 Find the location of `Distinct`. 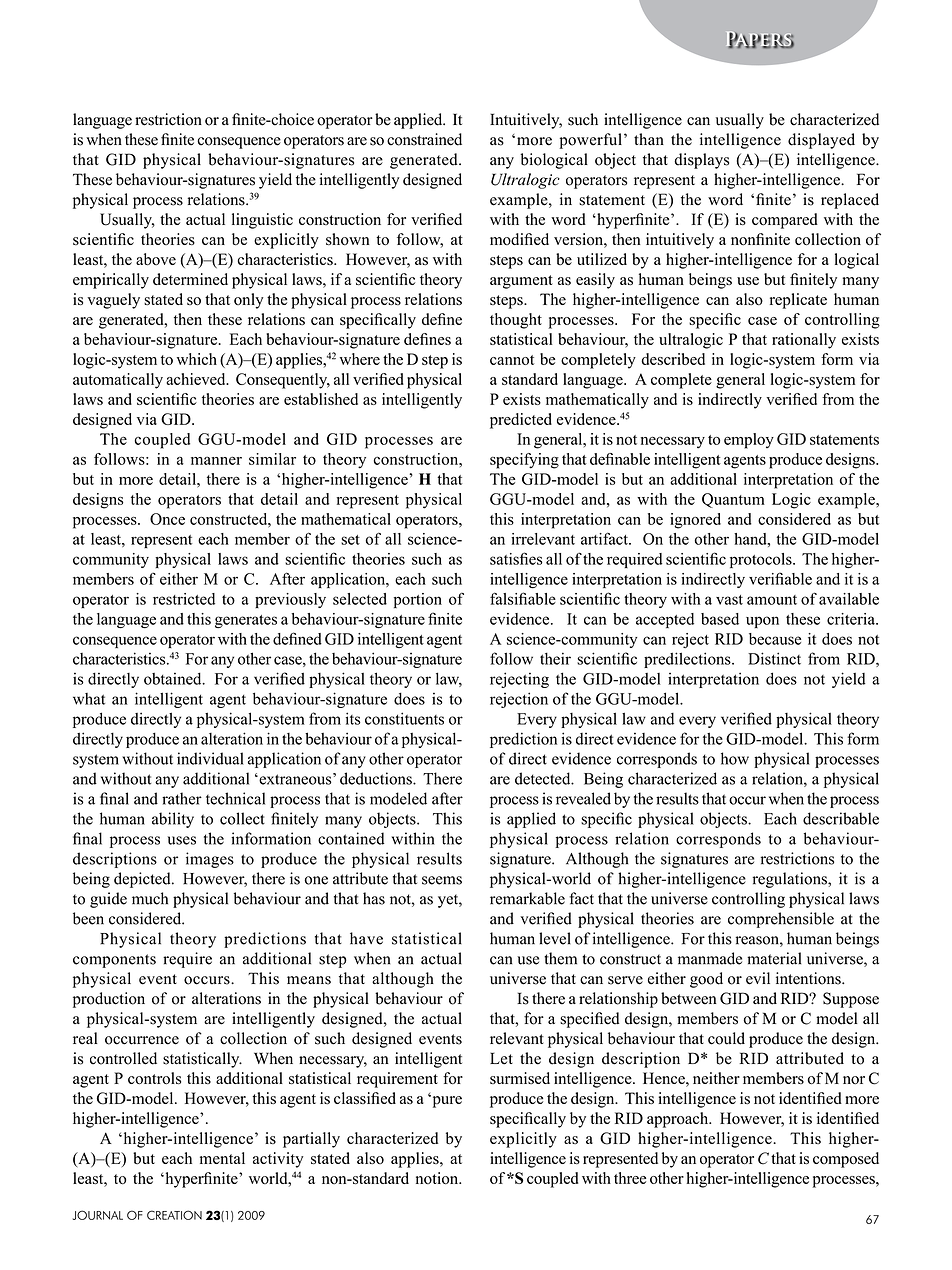

Distinct is located at coordinates (774, 658).
